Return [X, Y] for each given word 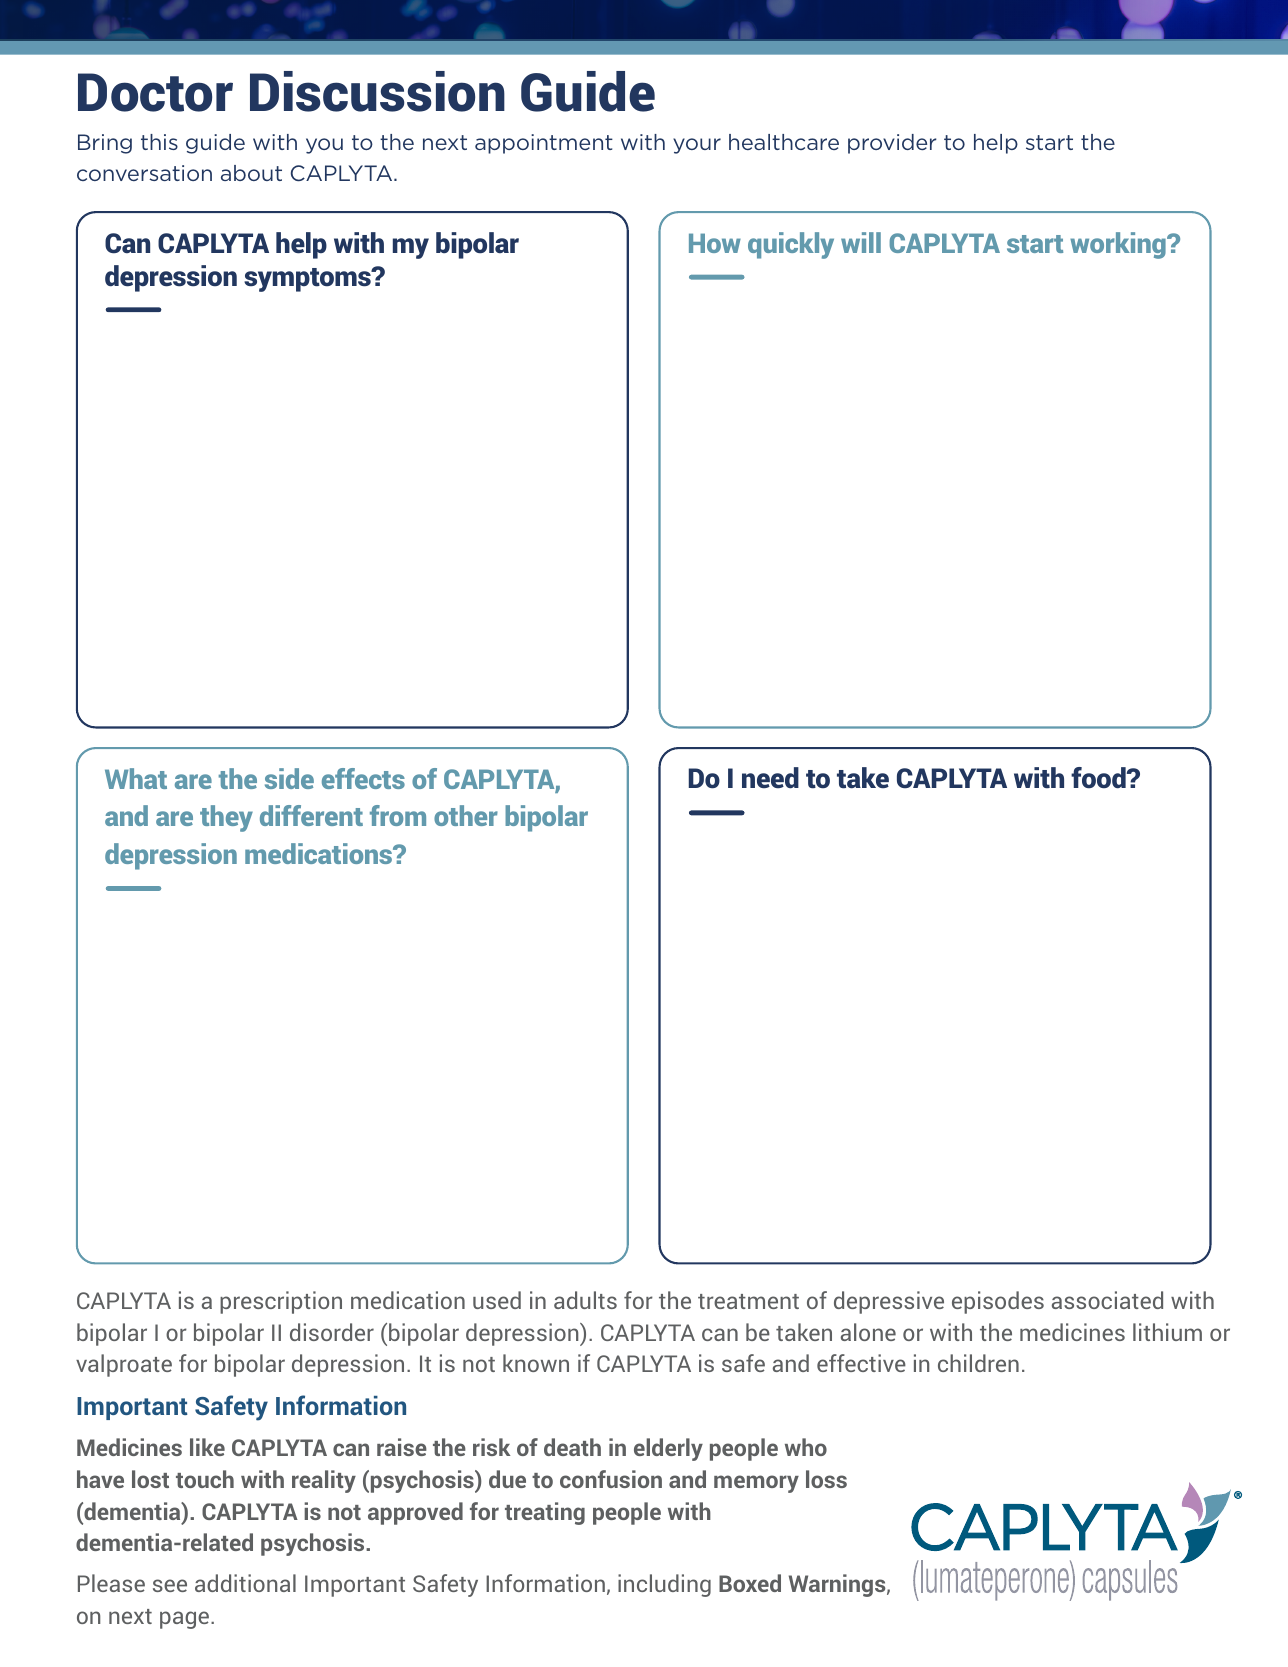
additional [245, 1583]
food [1099, 777]
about [251, 173]
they [226, 818]
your [697, 146]
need [770, 778]
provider [892, 144]
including [664, 1585]
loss [826, 1479]
